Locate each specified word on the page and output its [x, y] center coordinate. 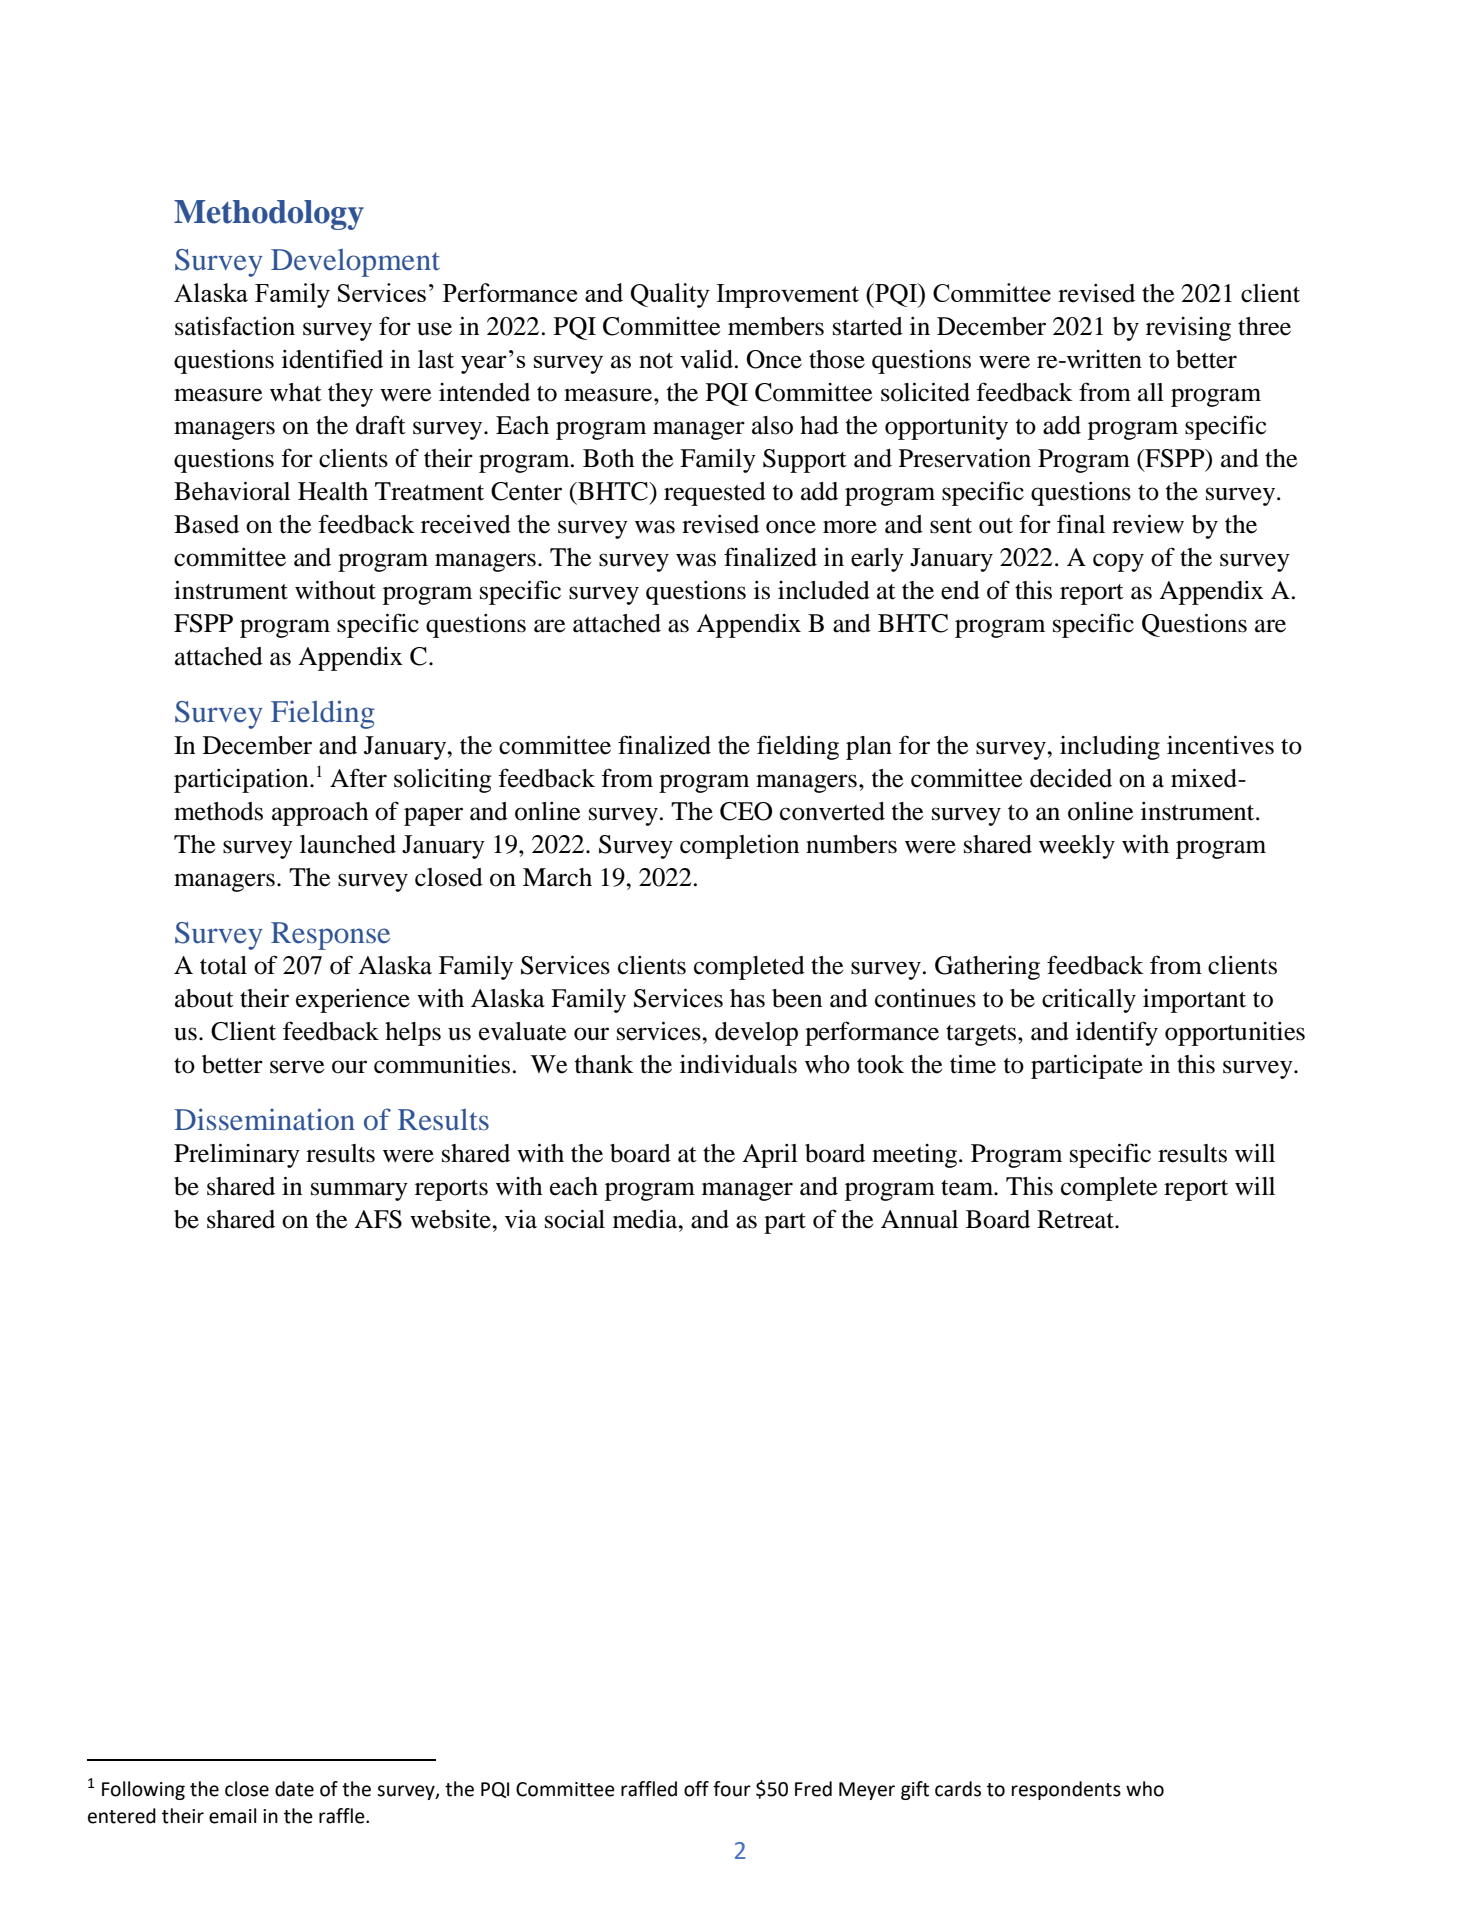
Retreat [1076, 1219]
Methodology [269, 215]
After [358, 778]
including [1110, 748]
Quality [670, 295]
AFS [378, 1219]
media [646, 1219]
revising [1188, 329]
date [294, 1789]
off [696, 1789]
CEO [746, 811]
